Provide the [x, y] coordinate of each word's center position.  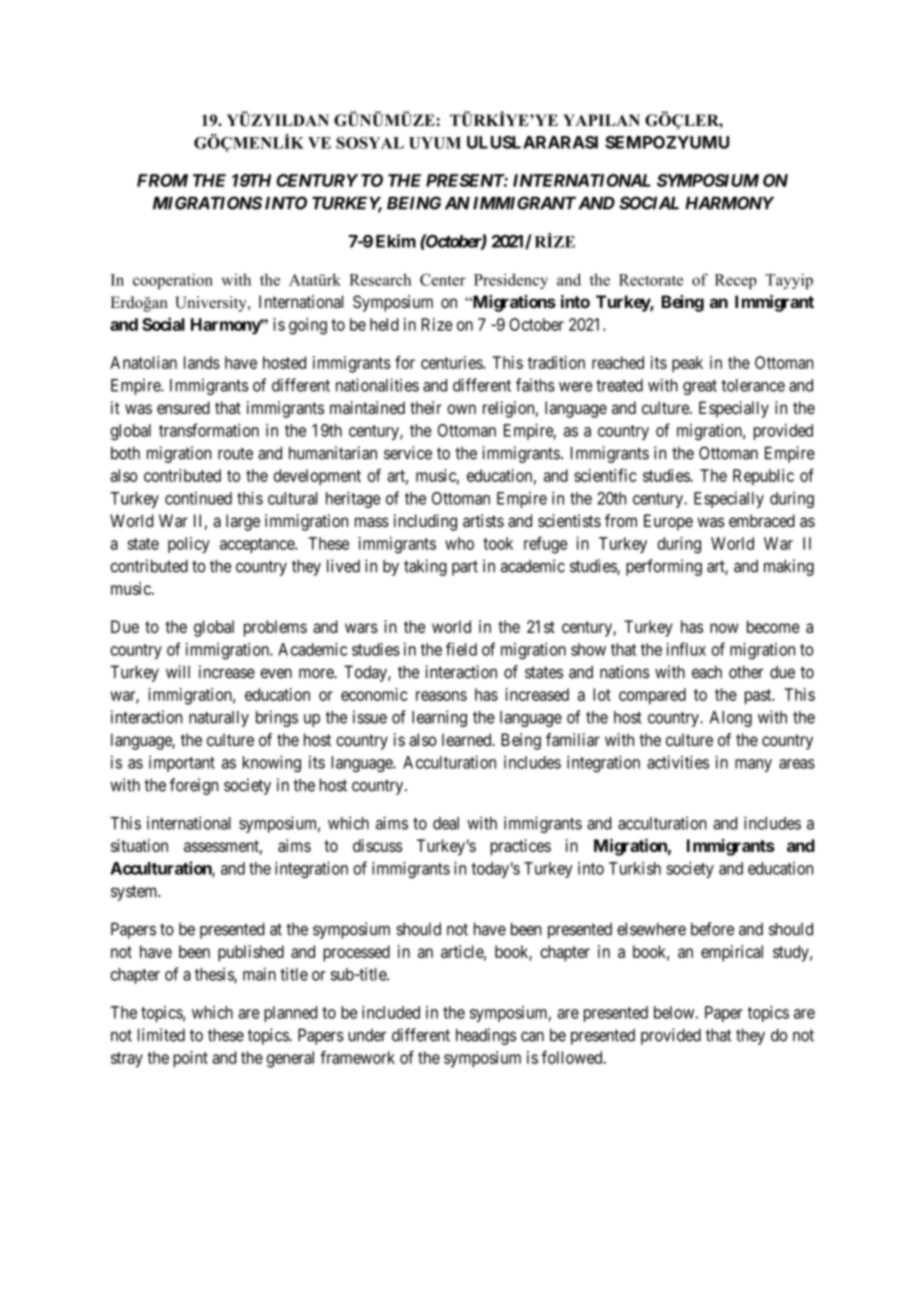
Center [443, 280]
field [461, 649]
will [178, 671]
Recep [736, 281]
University [212, 304]
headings [486, 1036]
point [190, 1059]
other [746, 672]
